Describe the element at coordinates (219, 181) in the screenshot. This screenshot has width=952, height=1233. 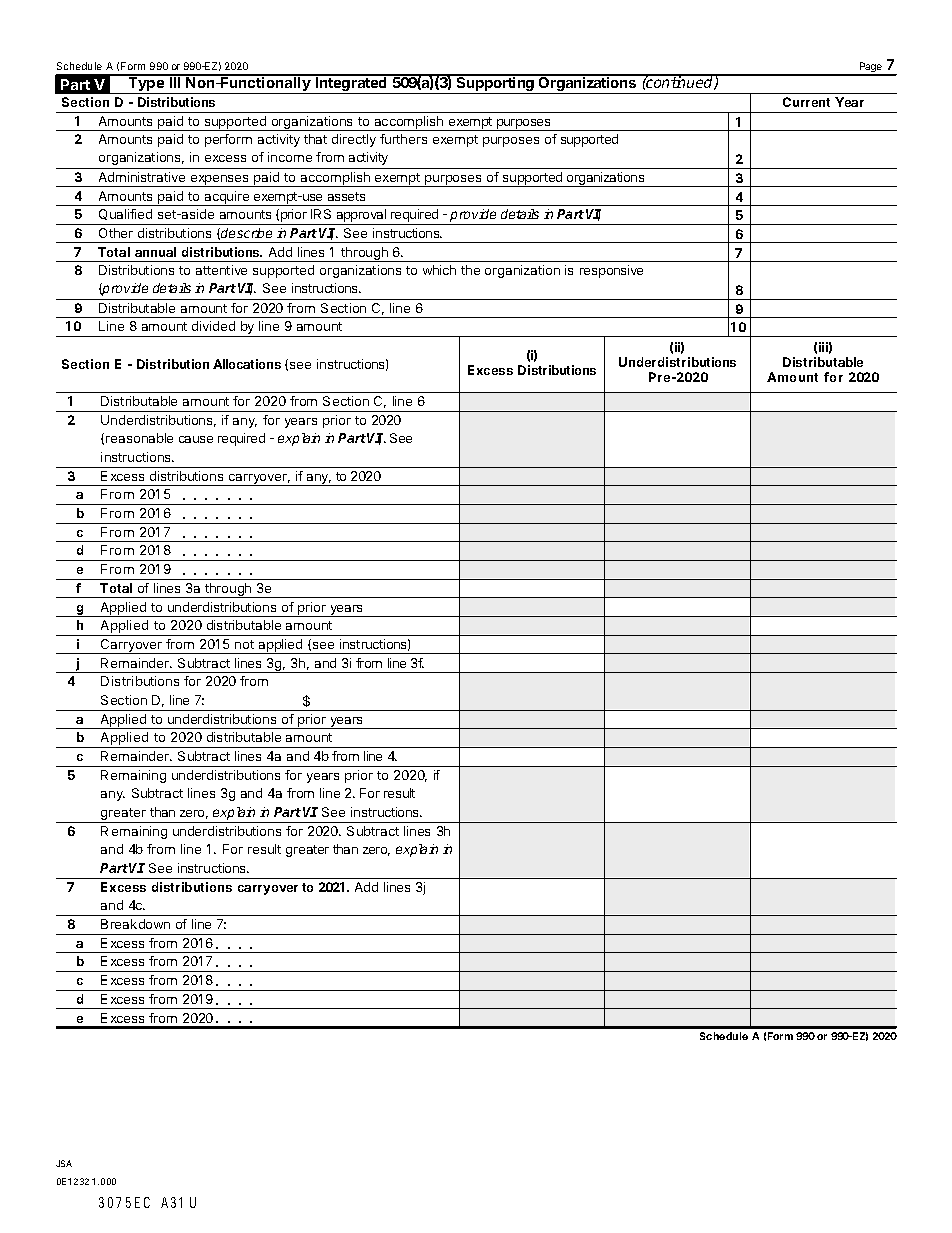
I see `expenses` at that location.
